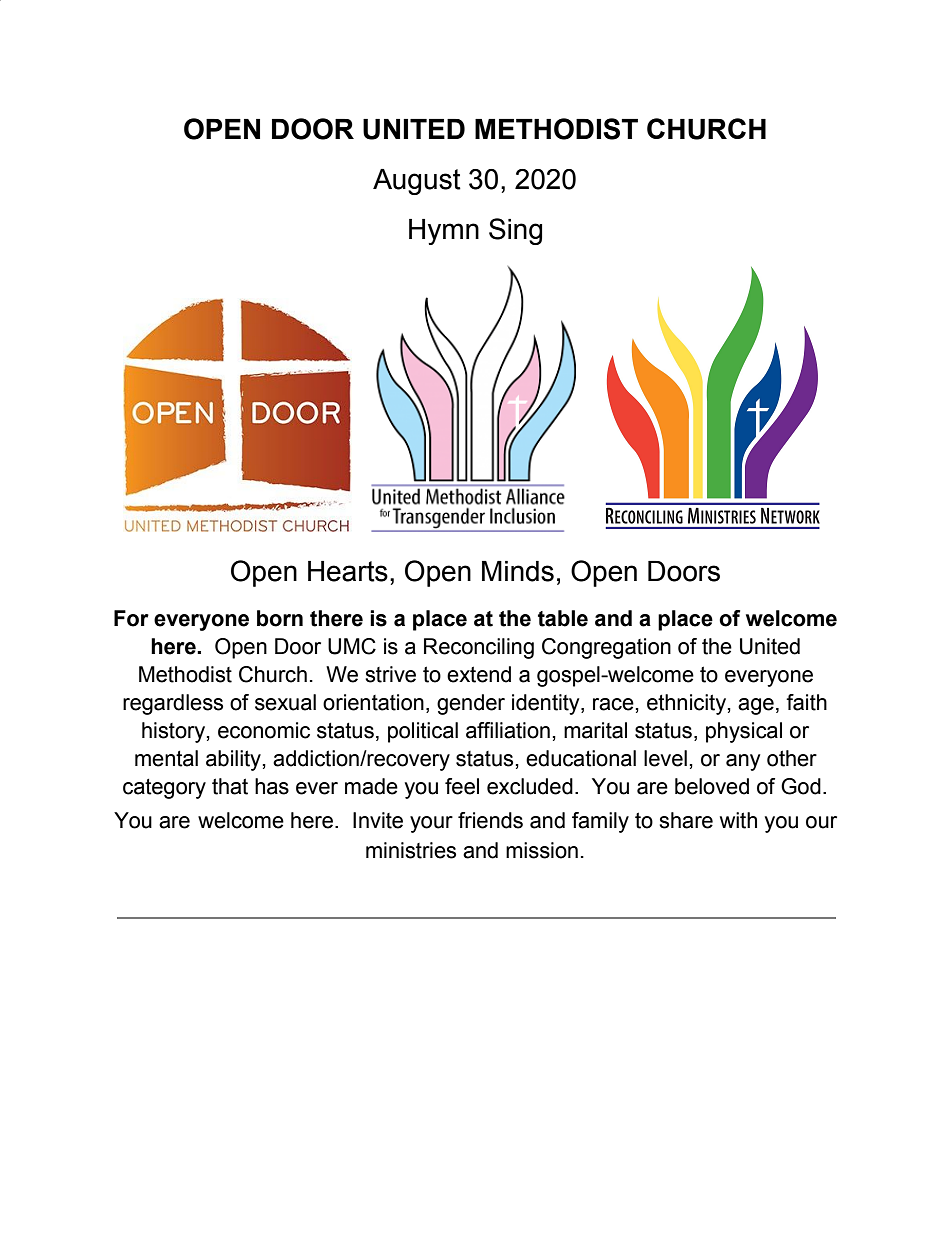 The height and width of the document is (1233, 952). Describe the element at coordinates (280, 618) in the document. I see `born` at that location.
